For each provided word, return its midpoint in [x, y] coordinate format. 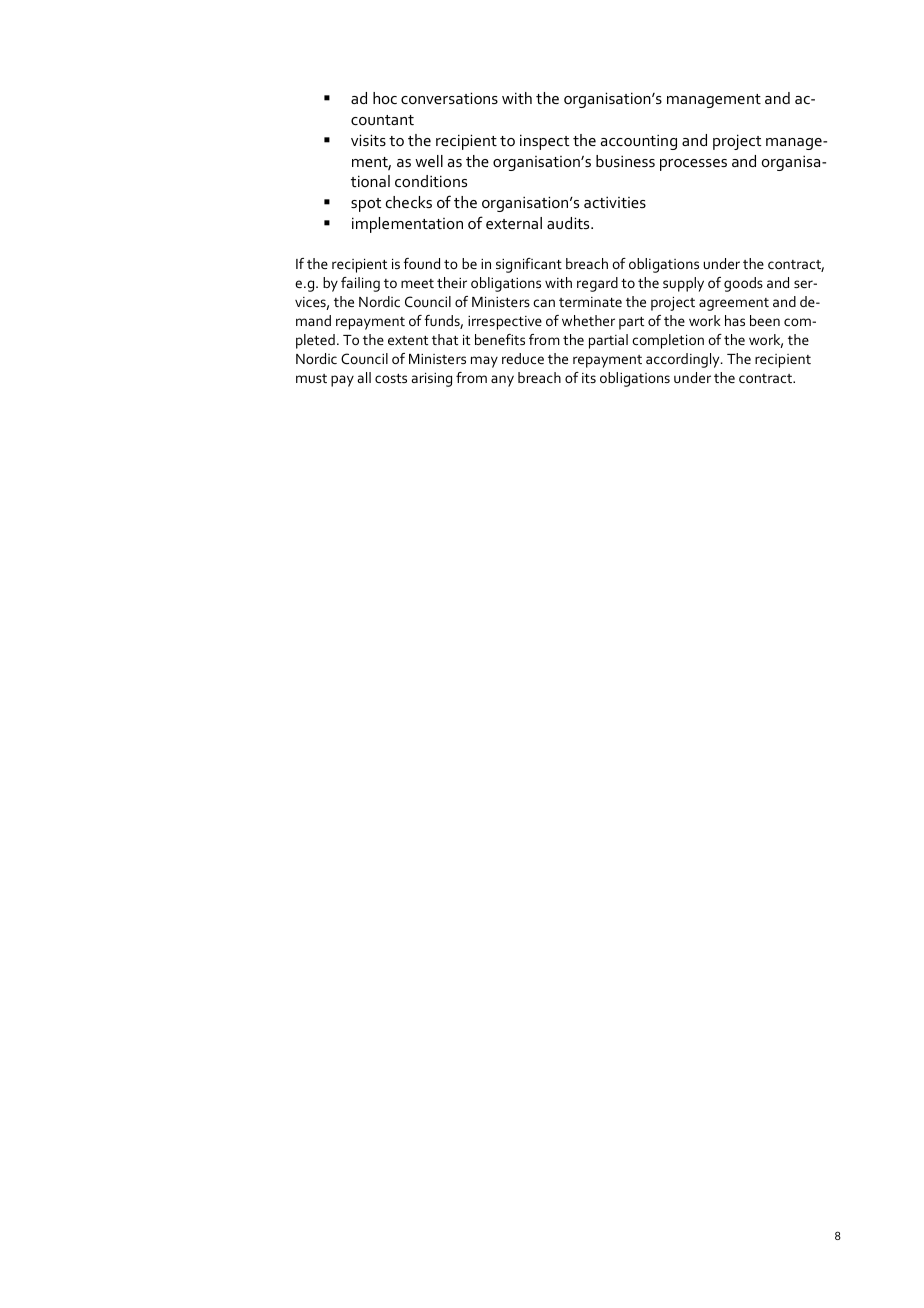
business [625, 161]
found [421, 263]
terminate [590, 302]
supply [683, 284]
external [514, 223]
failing [360, 284]
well [429, 161]
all [364, 377]
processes [693, 165]
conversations [449, 98]
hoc [385, 98]
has [735, 320]
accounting [639, 142]
